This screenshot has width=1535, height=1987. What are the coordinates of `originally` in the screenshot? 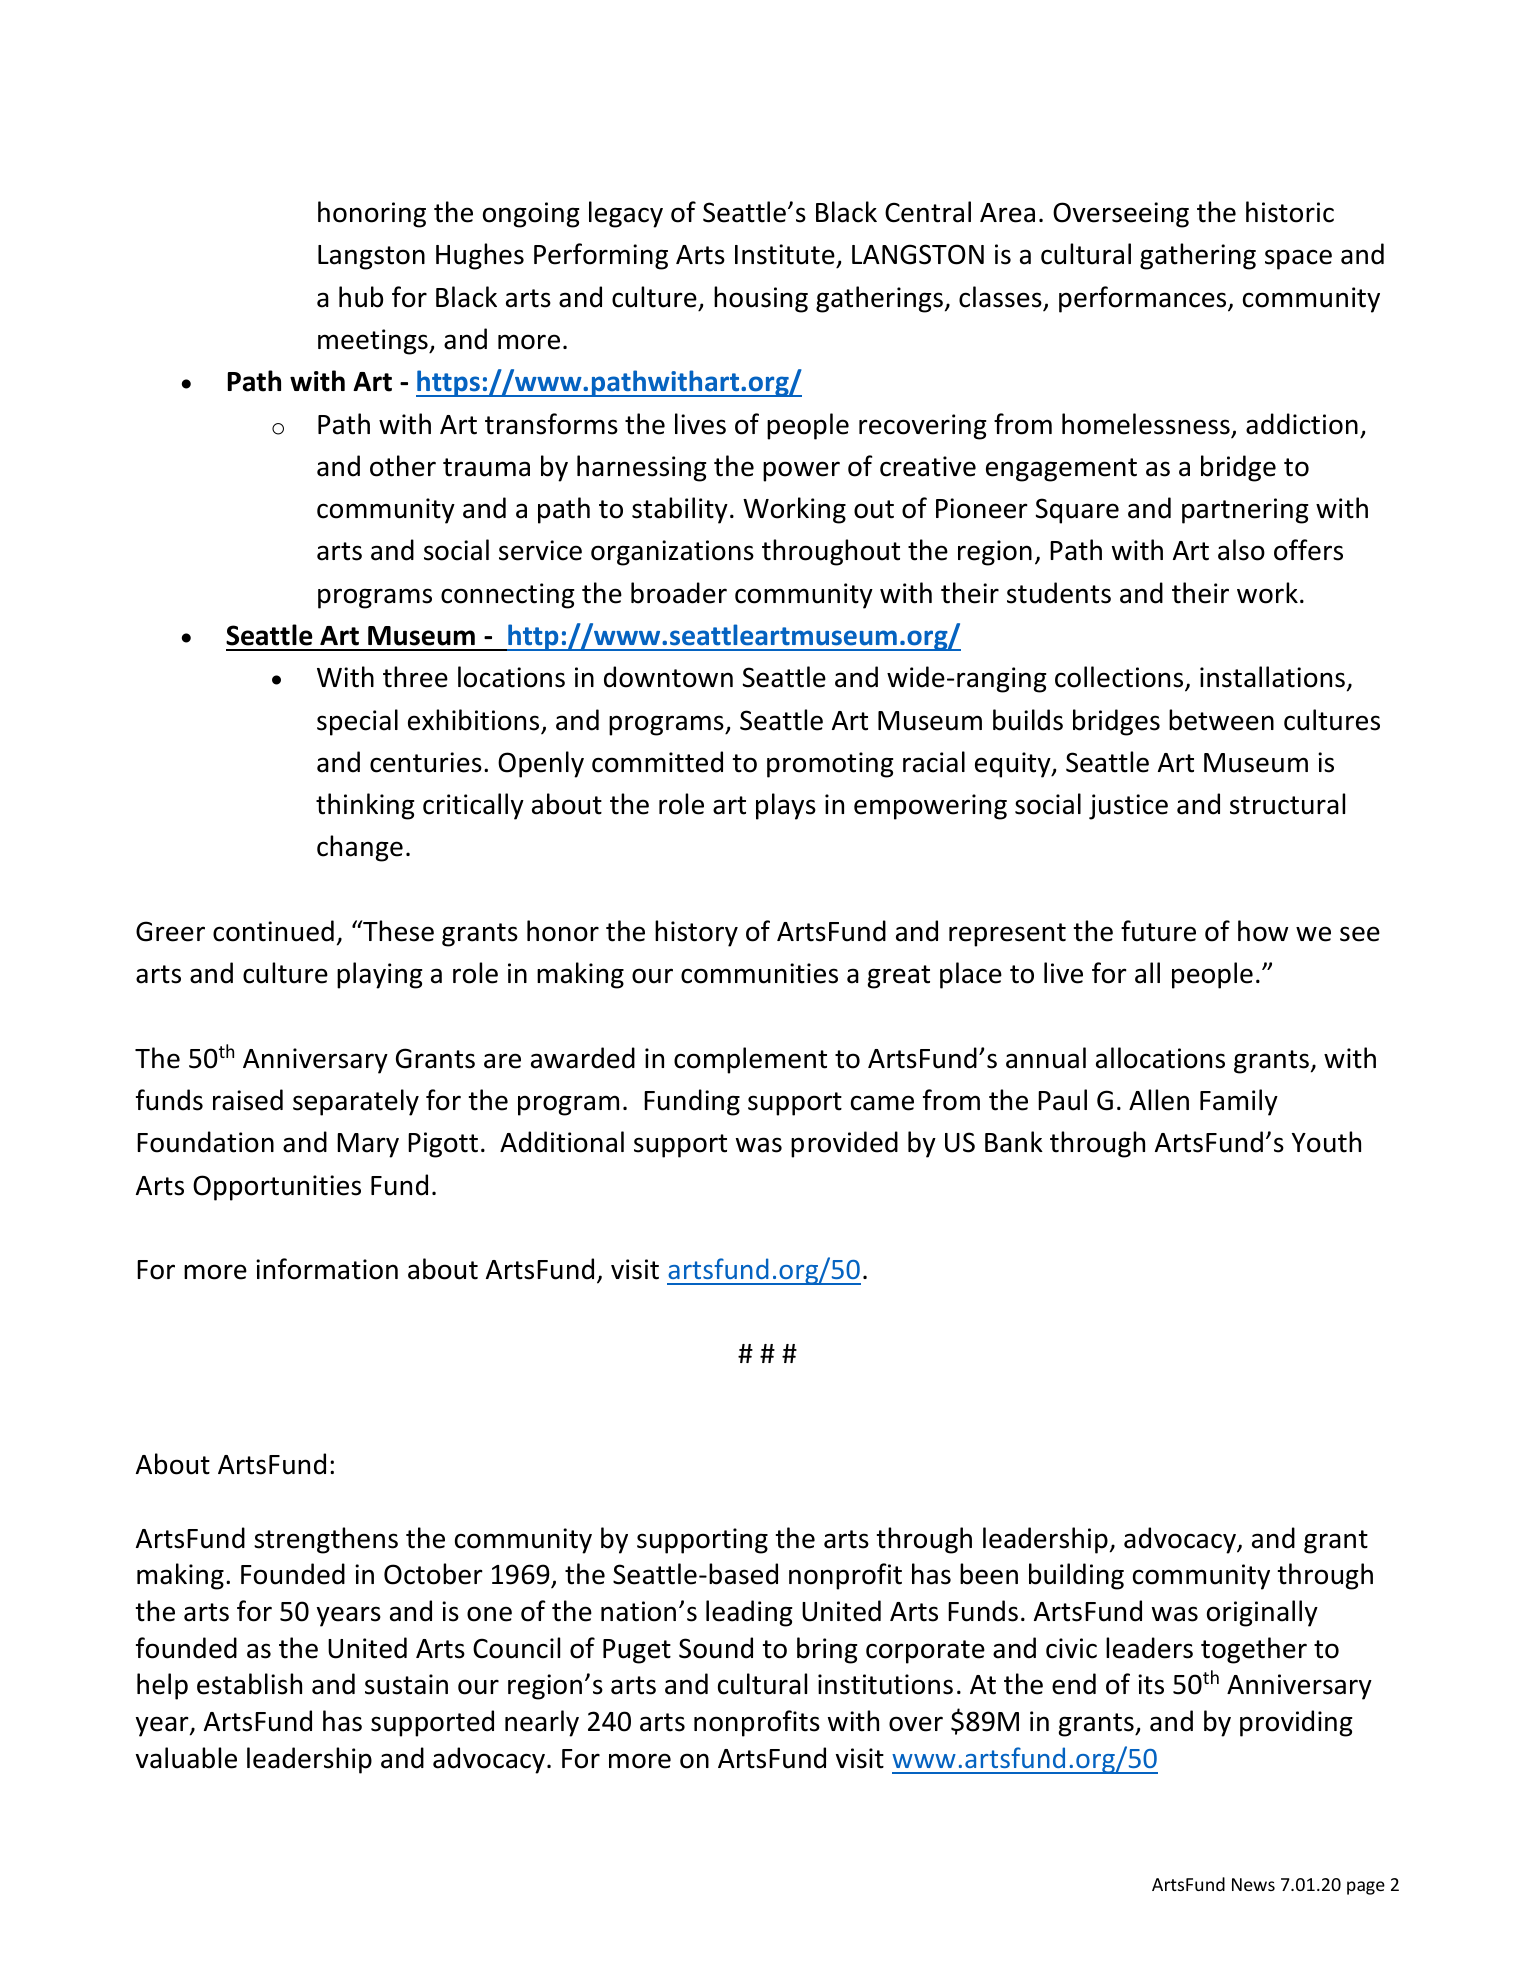 It's located at (1262, 1613).
